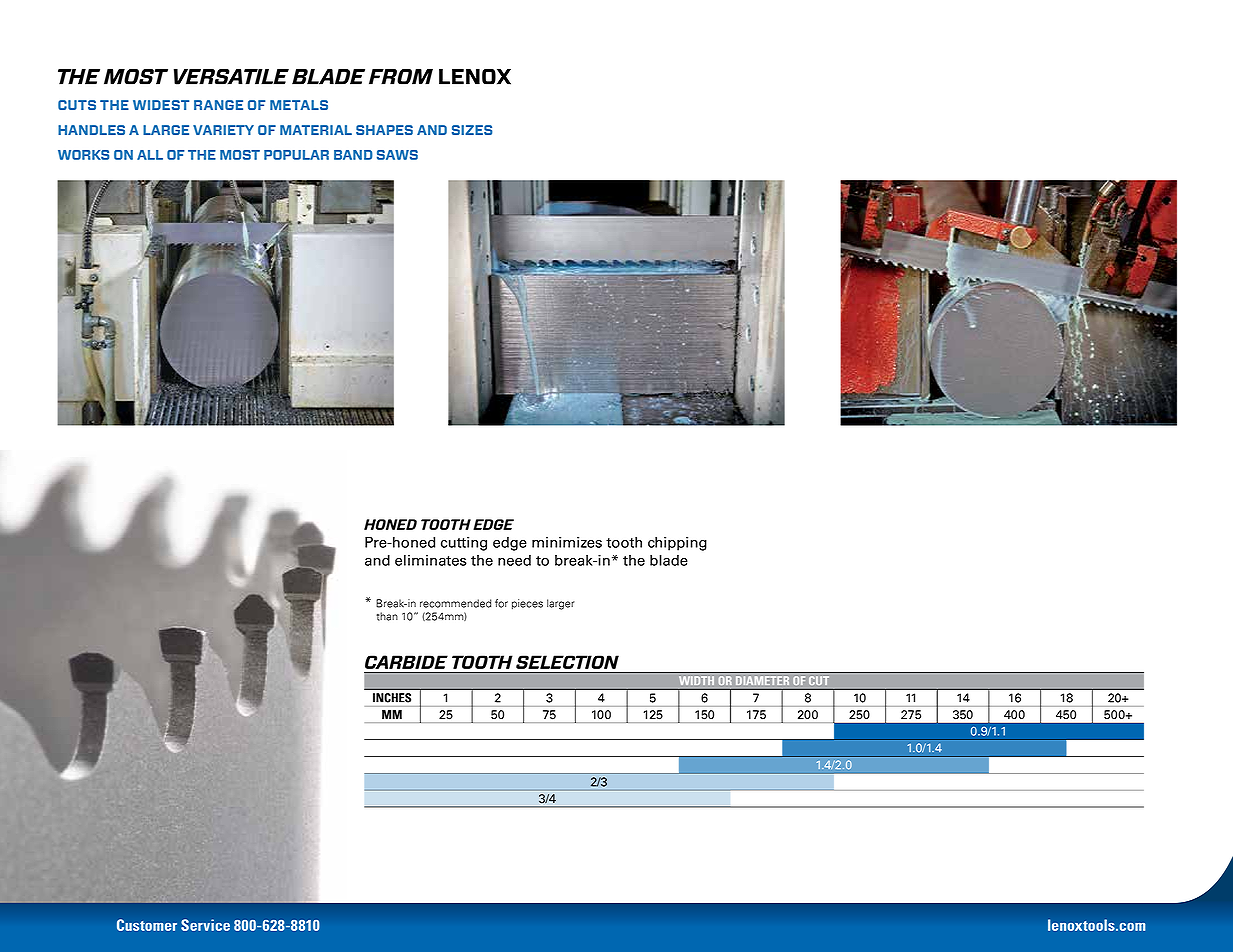  I want to click on Widest, so click(161, 105).
